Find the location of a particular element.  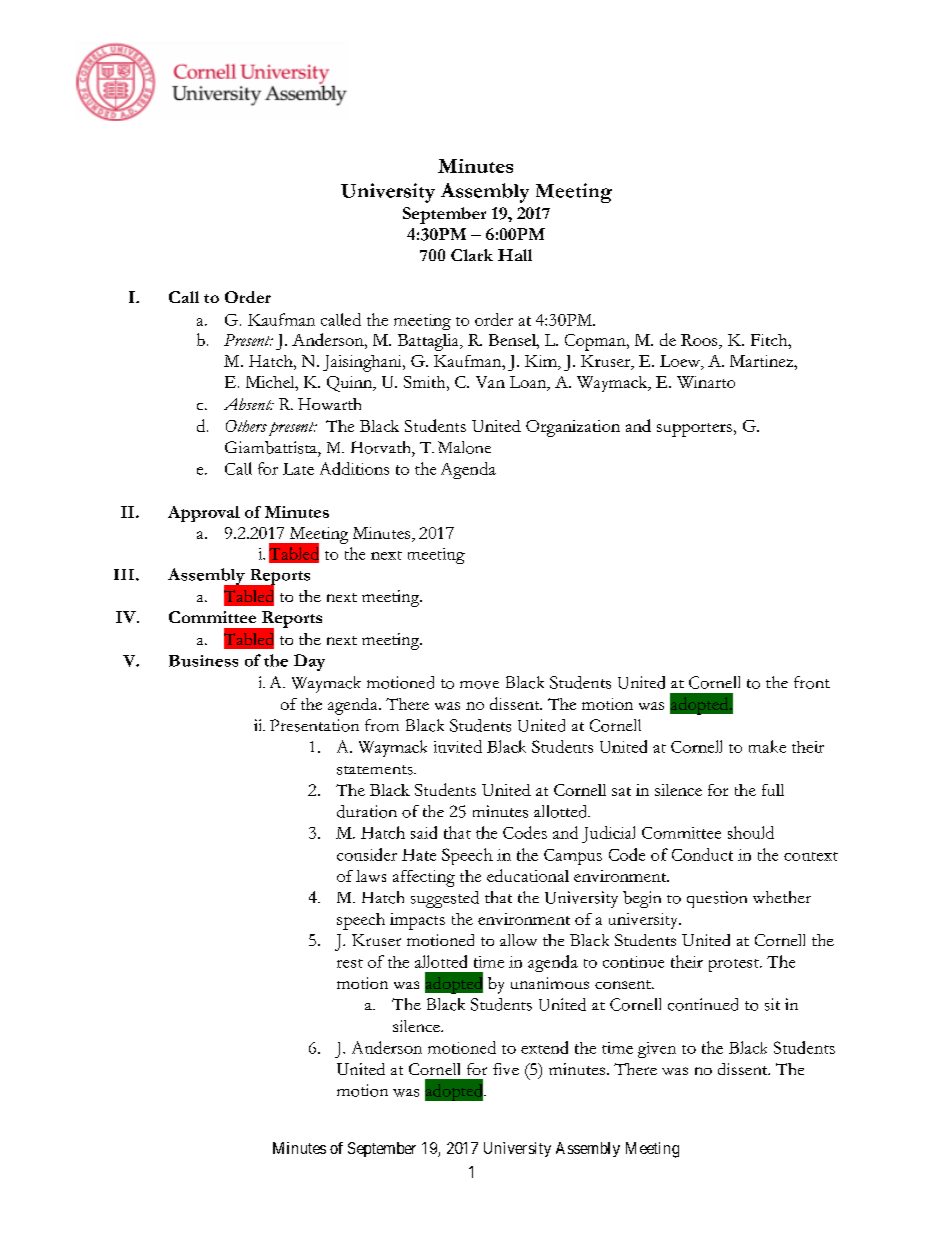

front is located at coordinates (812, 682).
